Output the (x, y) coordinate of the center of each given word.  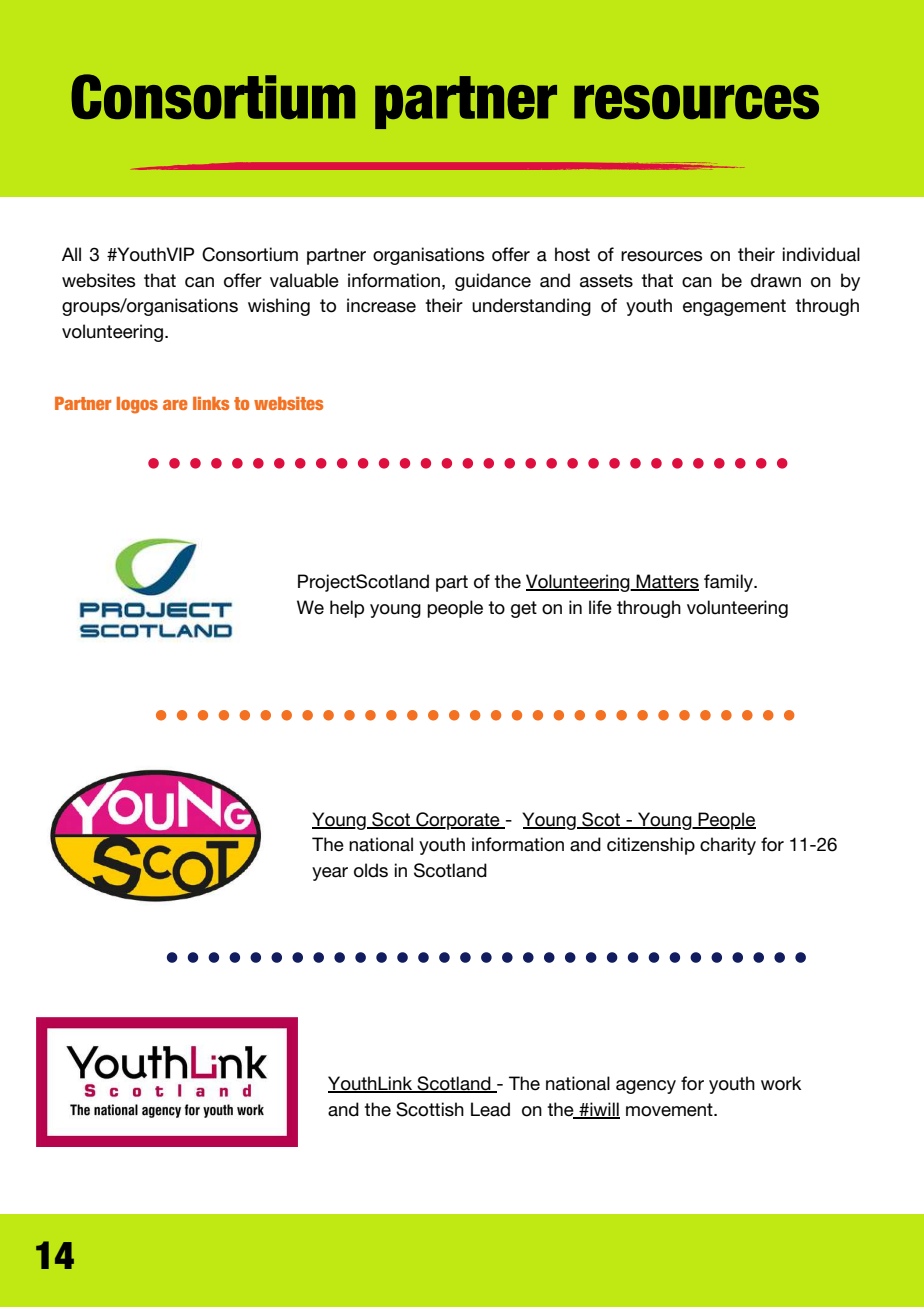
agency (646, 1087)
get (524, 609)
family (730, 583)
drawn (776, 280)
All (71, 254)
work (781, 1083)
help (347, 609)
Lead (490, 1109)
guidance (493, 282)
